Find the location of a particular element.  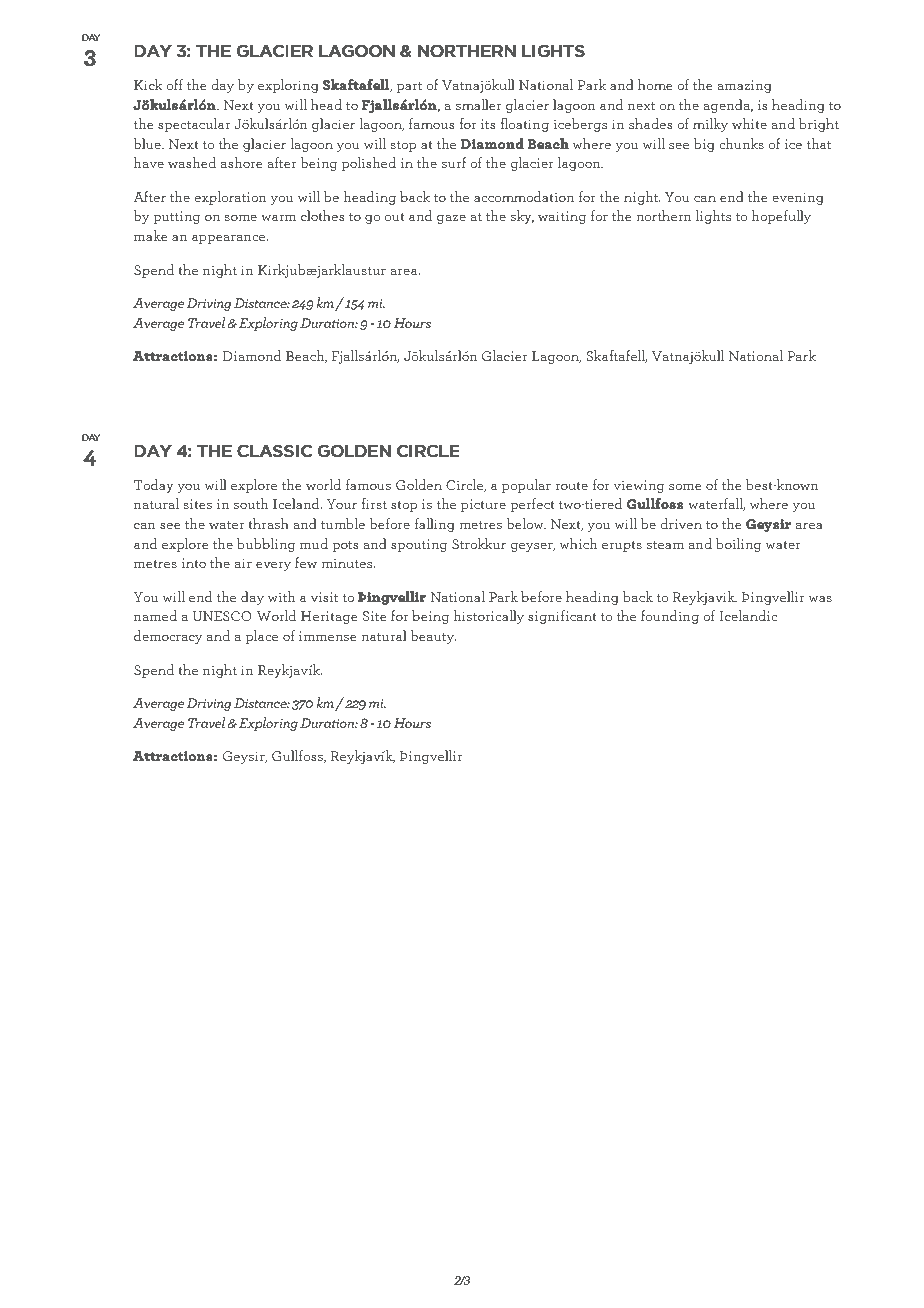

south is located at coordinates (251, 503).
